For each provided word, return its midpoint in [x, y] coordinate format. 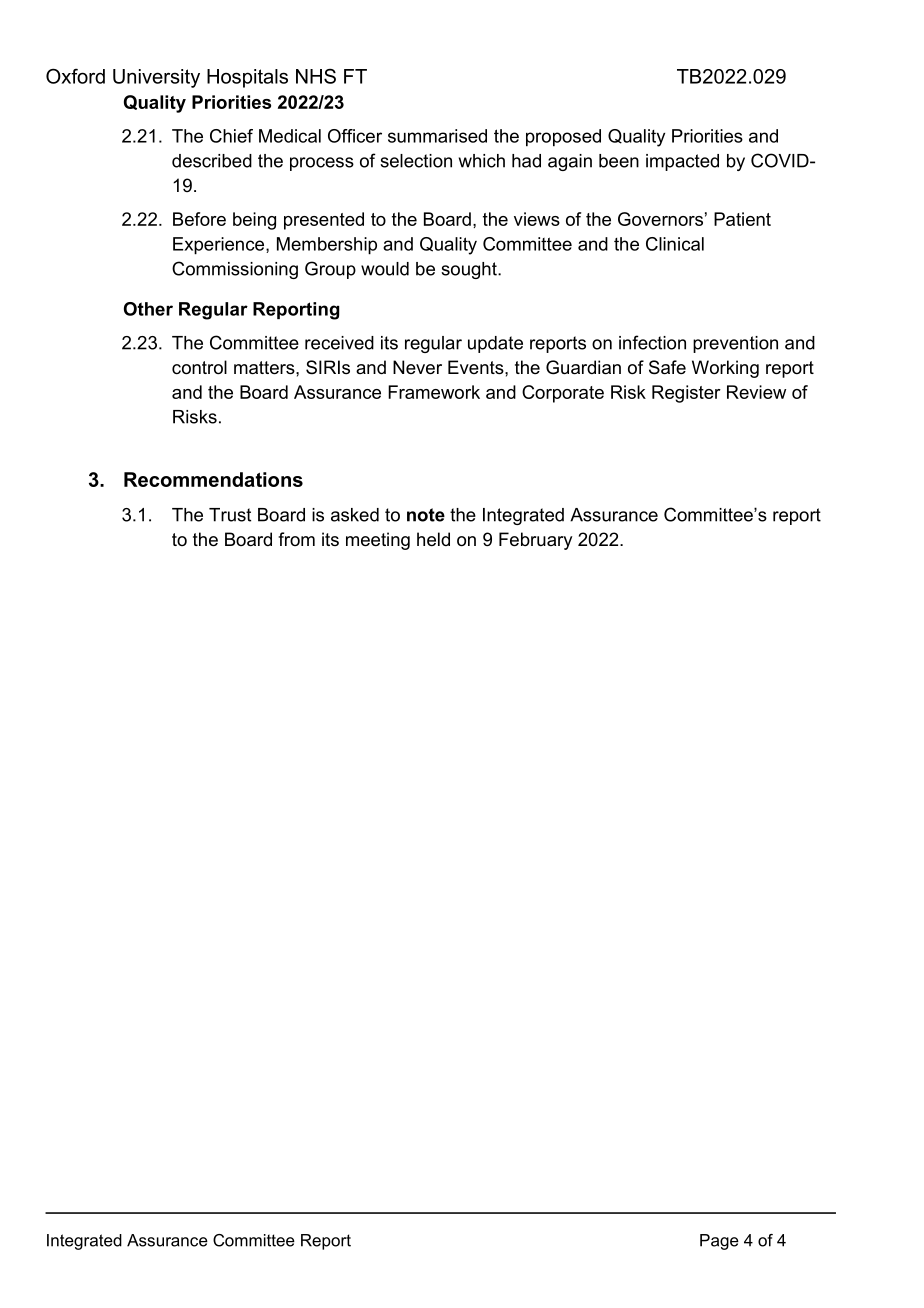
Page [719, 1242]
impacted [682, 162]
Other [148, 309]
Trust [230, 515]
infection [652, 342]
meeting [378, 541]
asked [355, 515]
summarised [437, 136]
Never [417, 367]
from [296, 539]
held [433, 539]
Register [686, 394]
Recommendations [213, 479]
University [156, 78]
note [426, 515]
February [535, 541]
